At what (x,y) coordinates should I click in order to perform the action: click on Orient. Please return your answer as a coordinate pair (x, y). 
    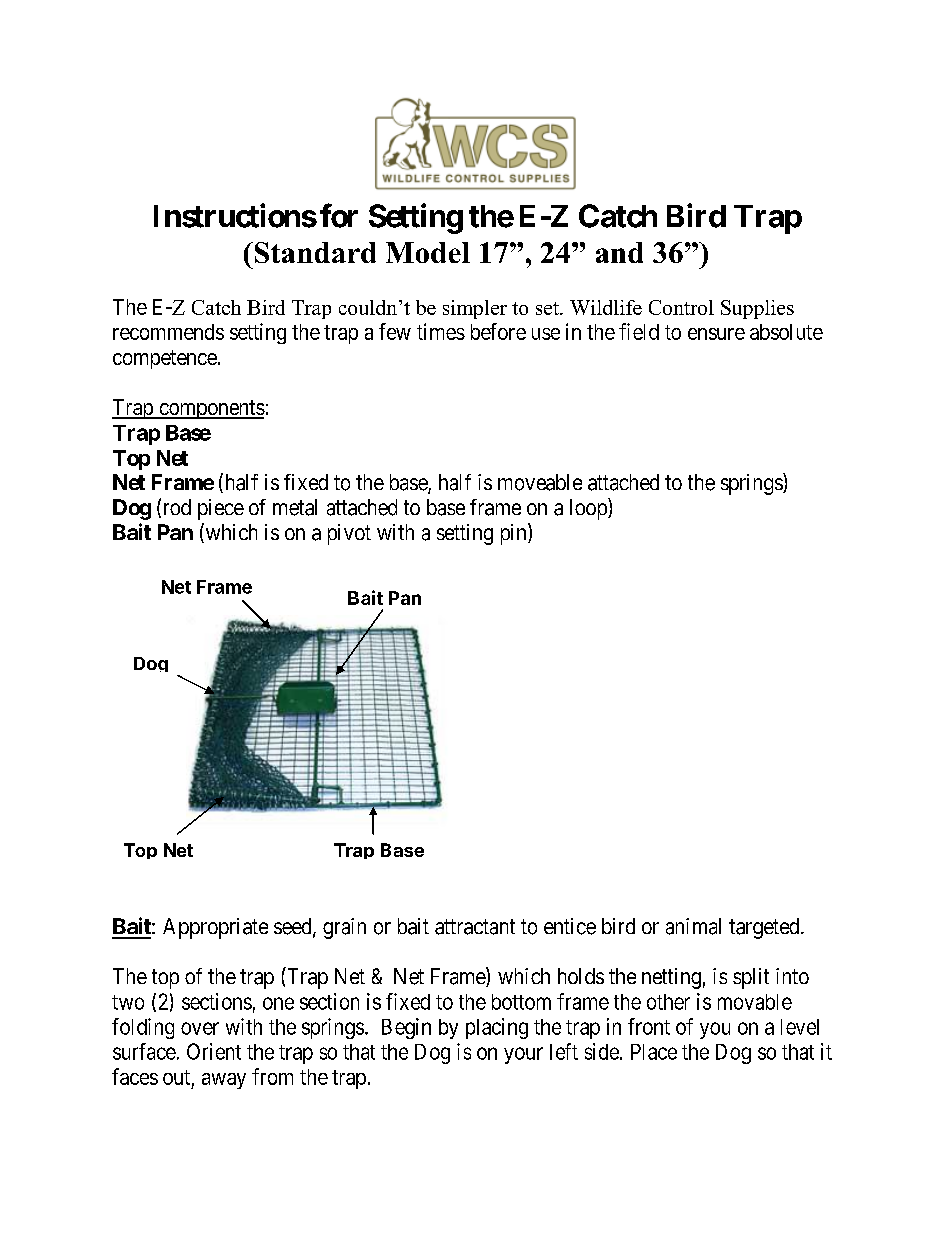
    Looking at the image, I should click on (214, 1051).
